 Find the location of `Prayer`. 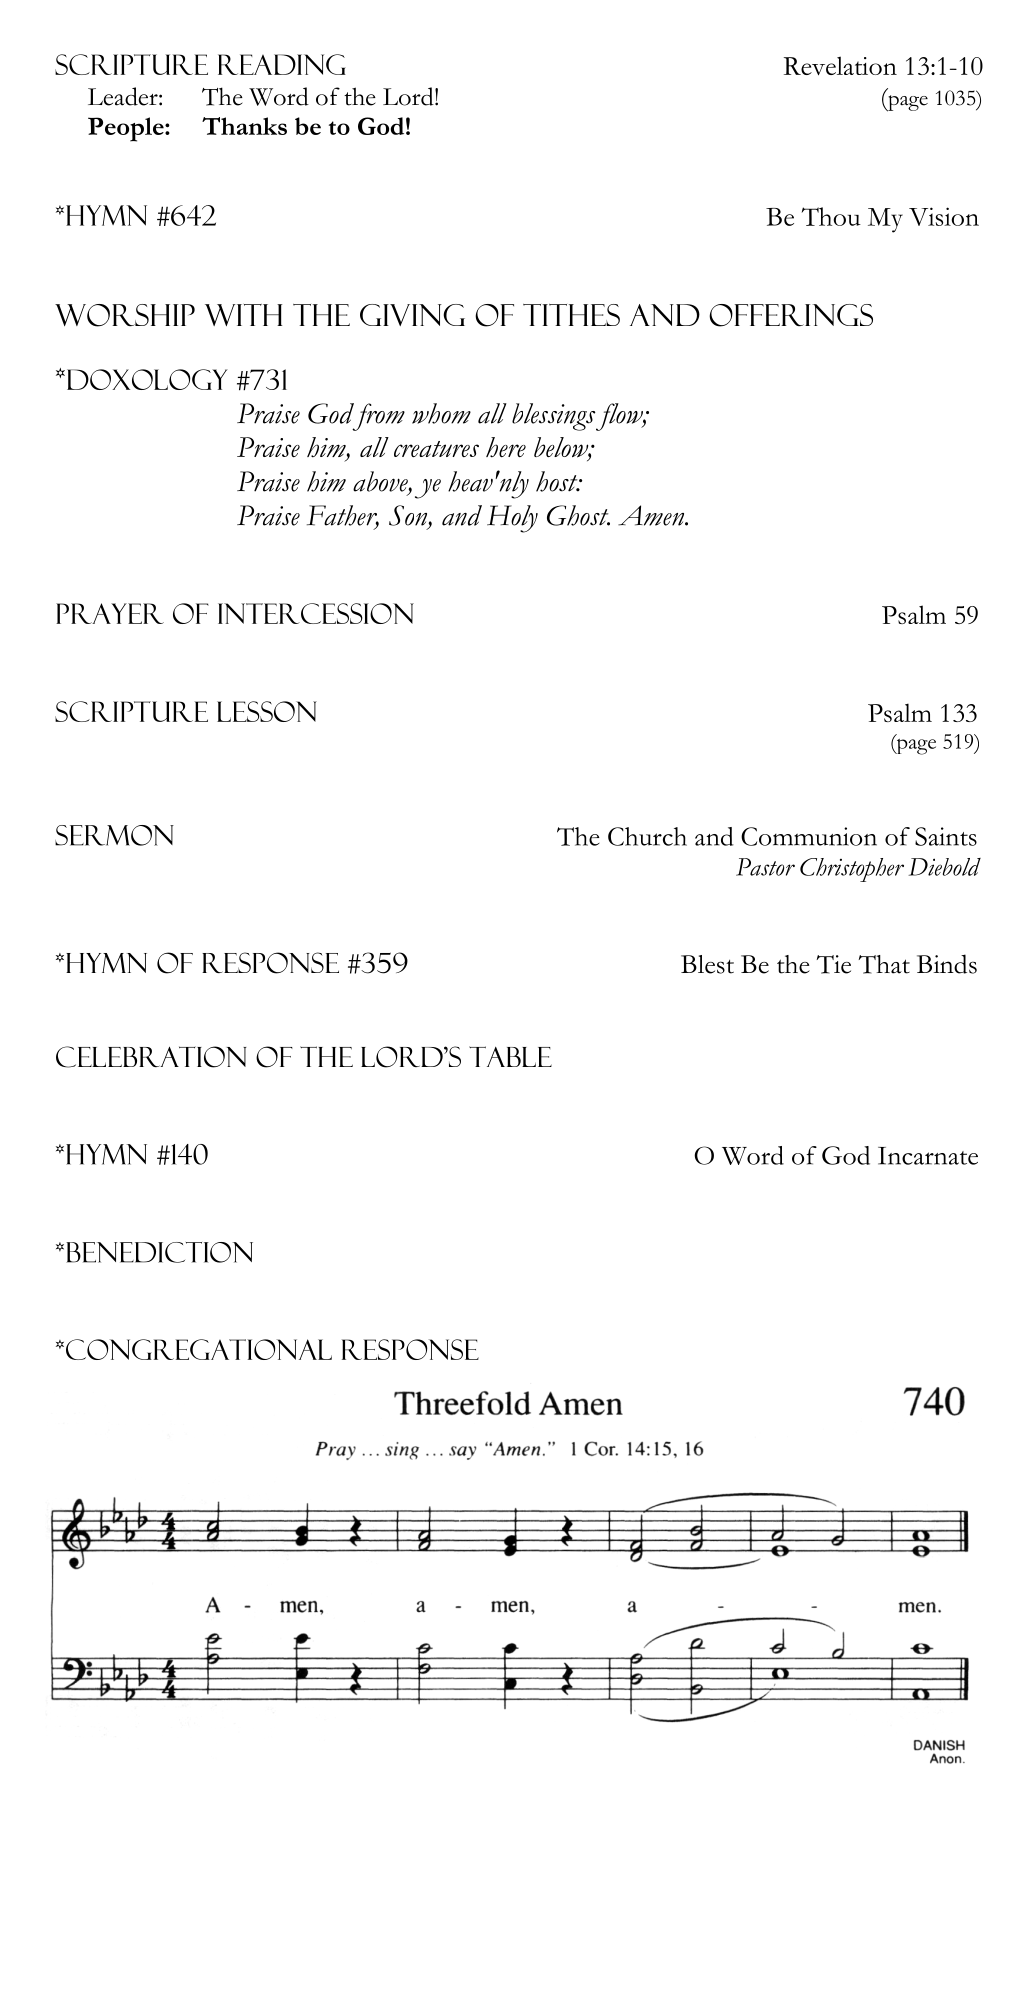

Prayer is located at coordinates (110, 613).
